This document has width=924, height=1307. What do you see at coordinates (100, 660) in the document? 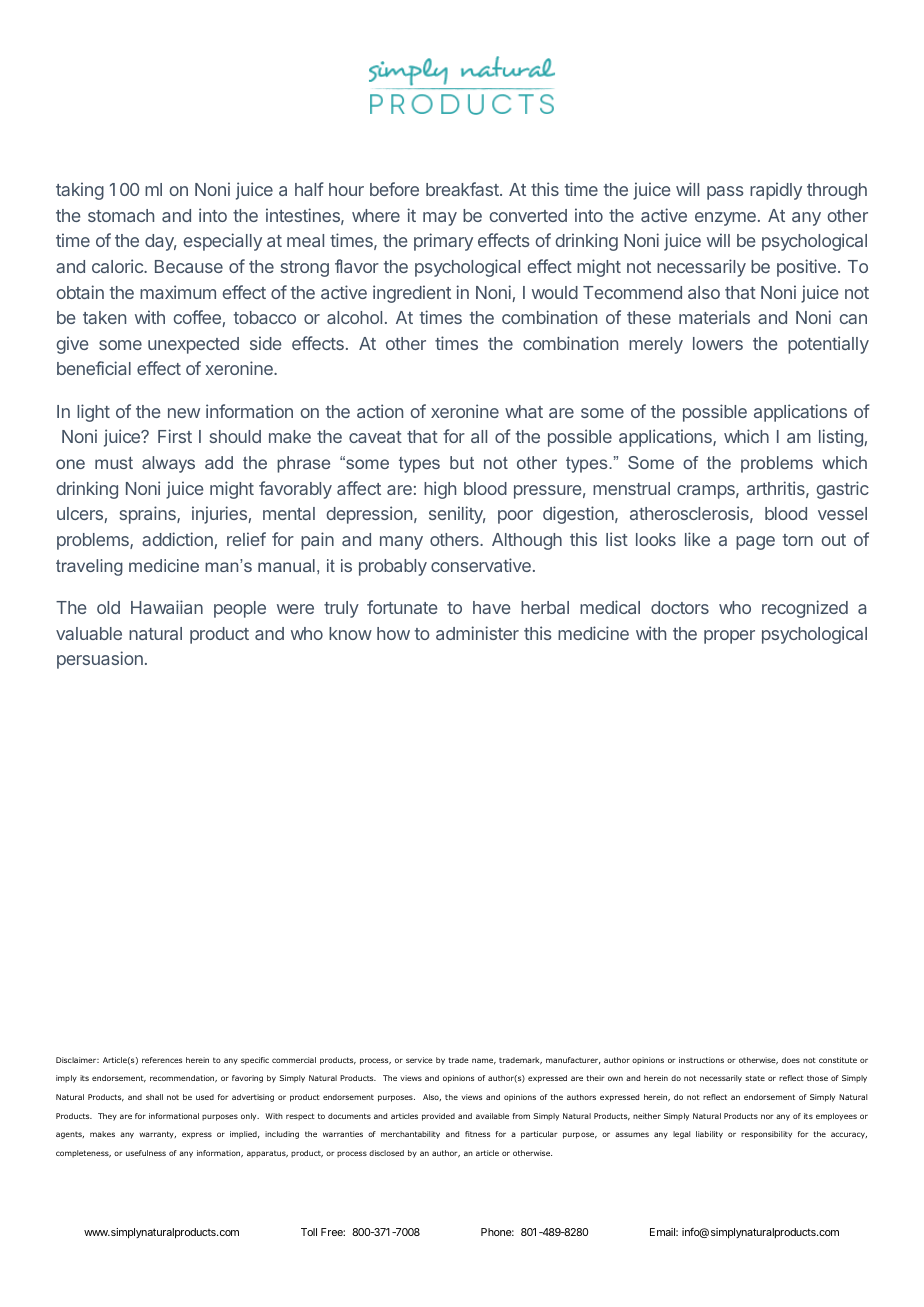
I see `persuasion` at bounding box center [100, 660].
